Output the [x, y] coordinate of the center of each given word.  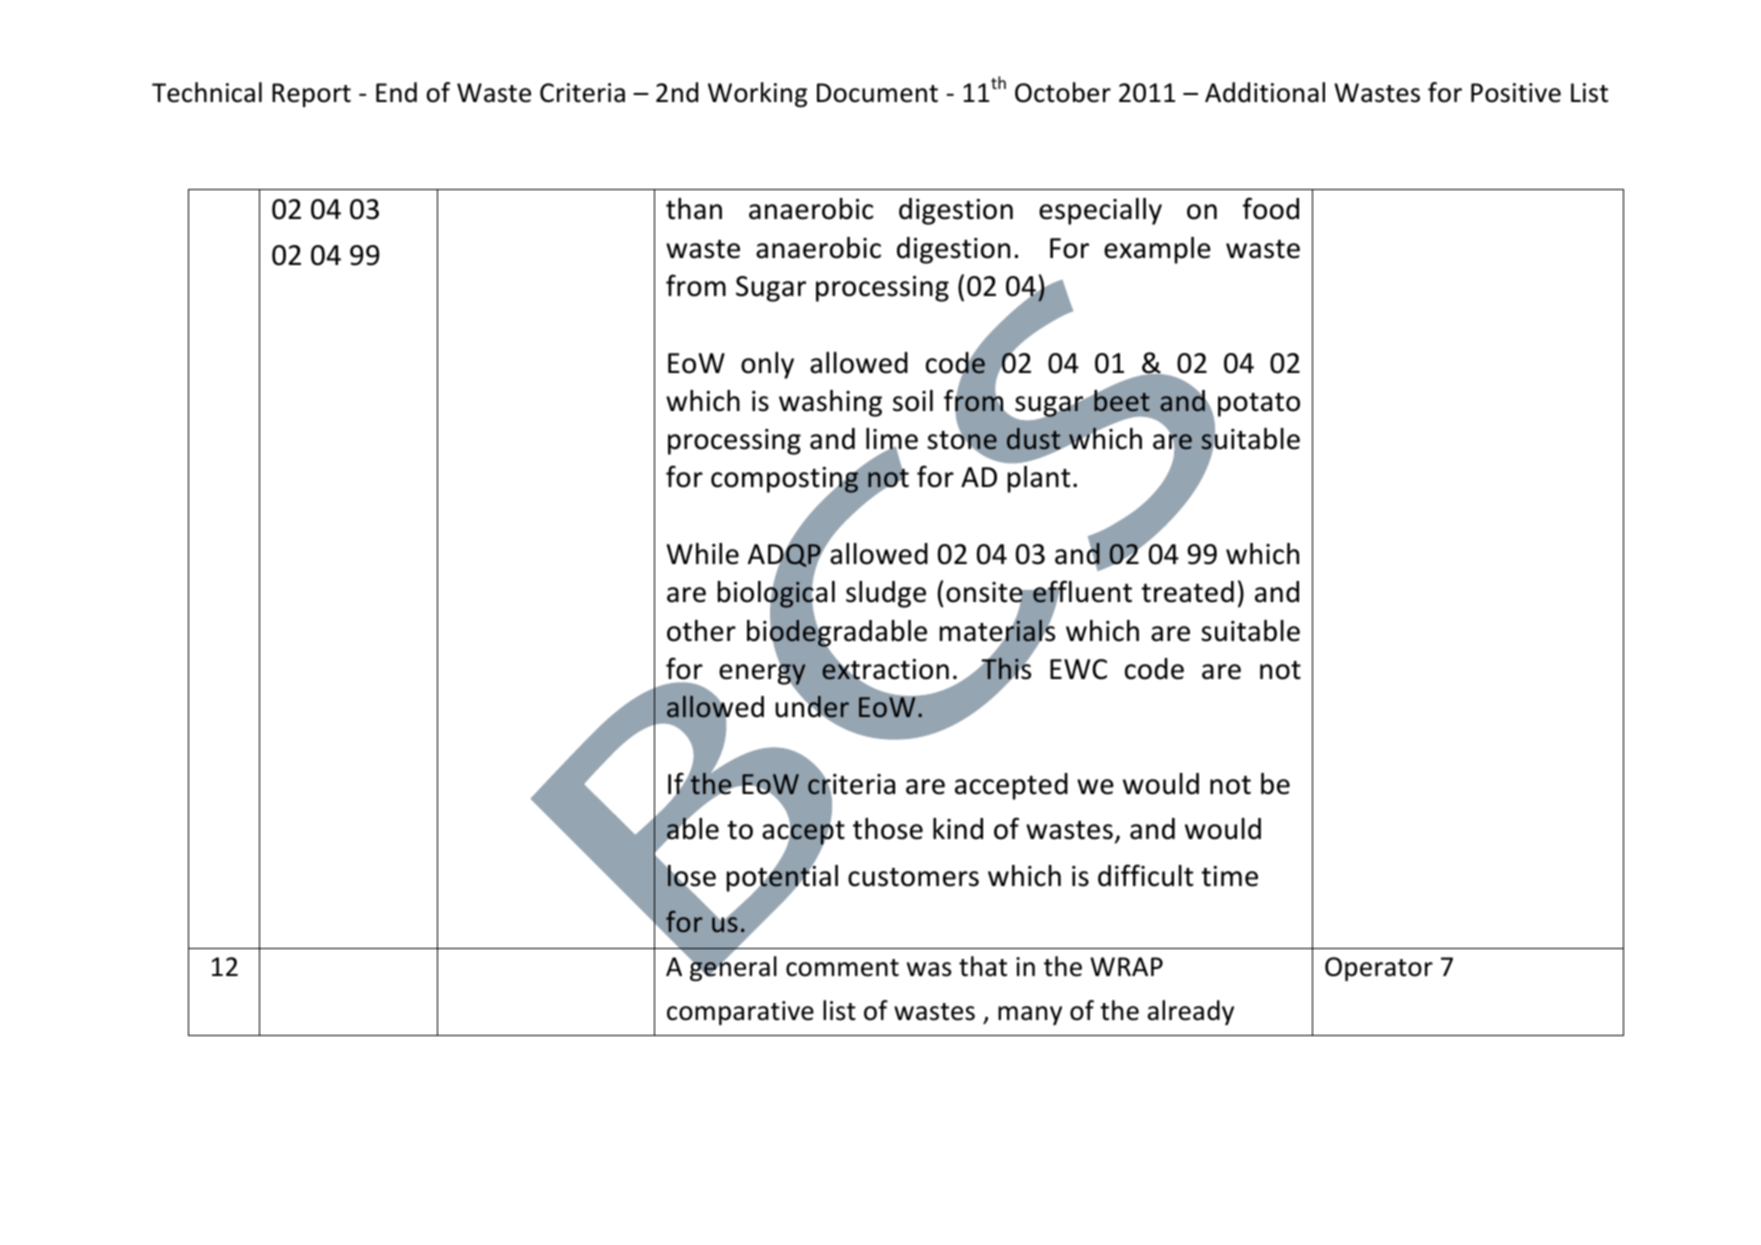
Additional [1265, 92]
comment [842, 968]
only [767, 365]
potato [1259, 405]
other [701, 631]
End [396, 92]
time [1229, 876]
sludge [886, 594]
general [732, 968]
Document [877, 93]
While [703, 554]
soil [913, 401]
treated [1187, 592]
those [888, 829]
